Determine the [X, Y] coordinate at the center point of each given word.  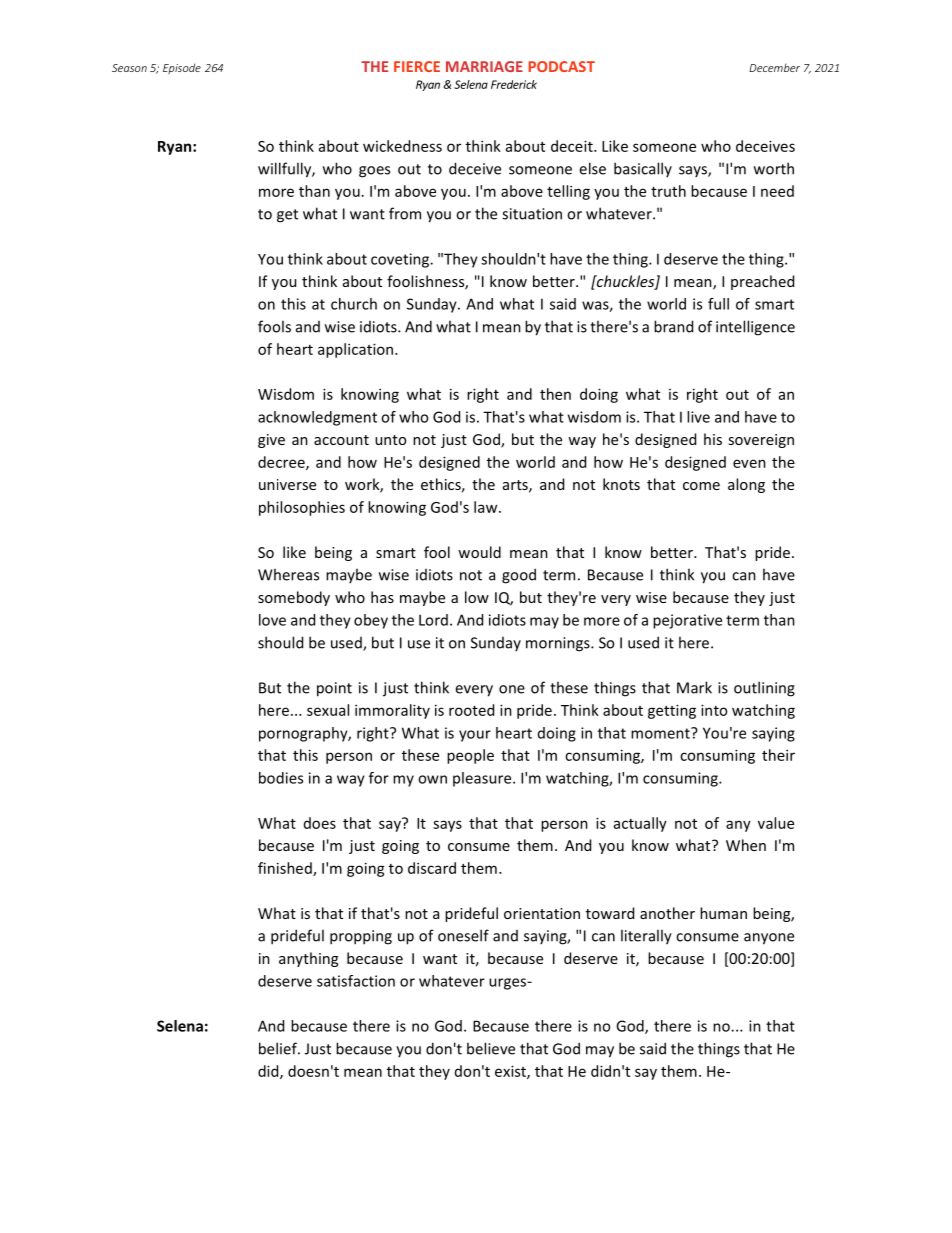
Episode [182, 68]
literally [646, 937]
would [479, 552]
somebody [294, 598]
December [774, 67]
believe [491, 1048]
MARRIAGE [484, 66]
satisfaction [356, 981]
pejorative [687, 621]
